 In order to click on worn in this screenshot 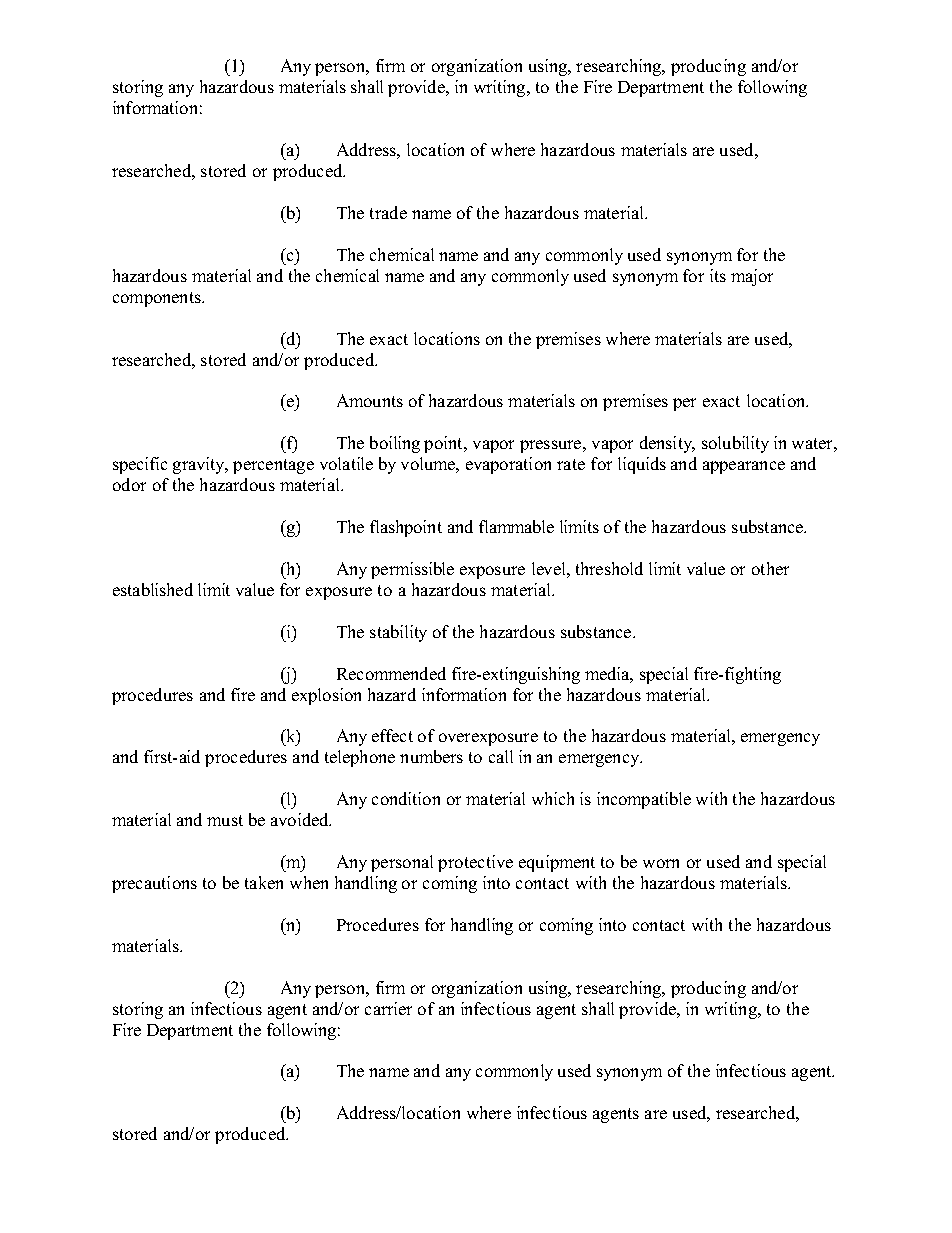, I will do `click(661, 863)`.
